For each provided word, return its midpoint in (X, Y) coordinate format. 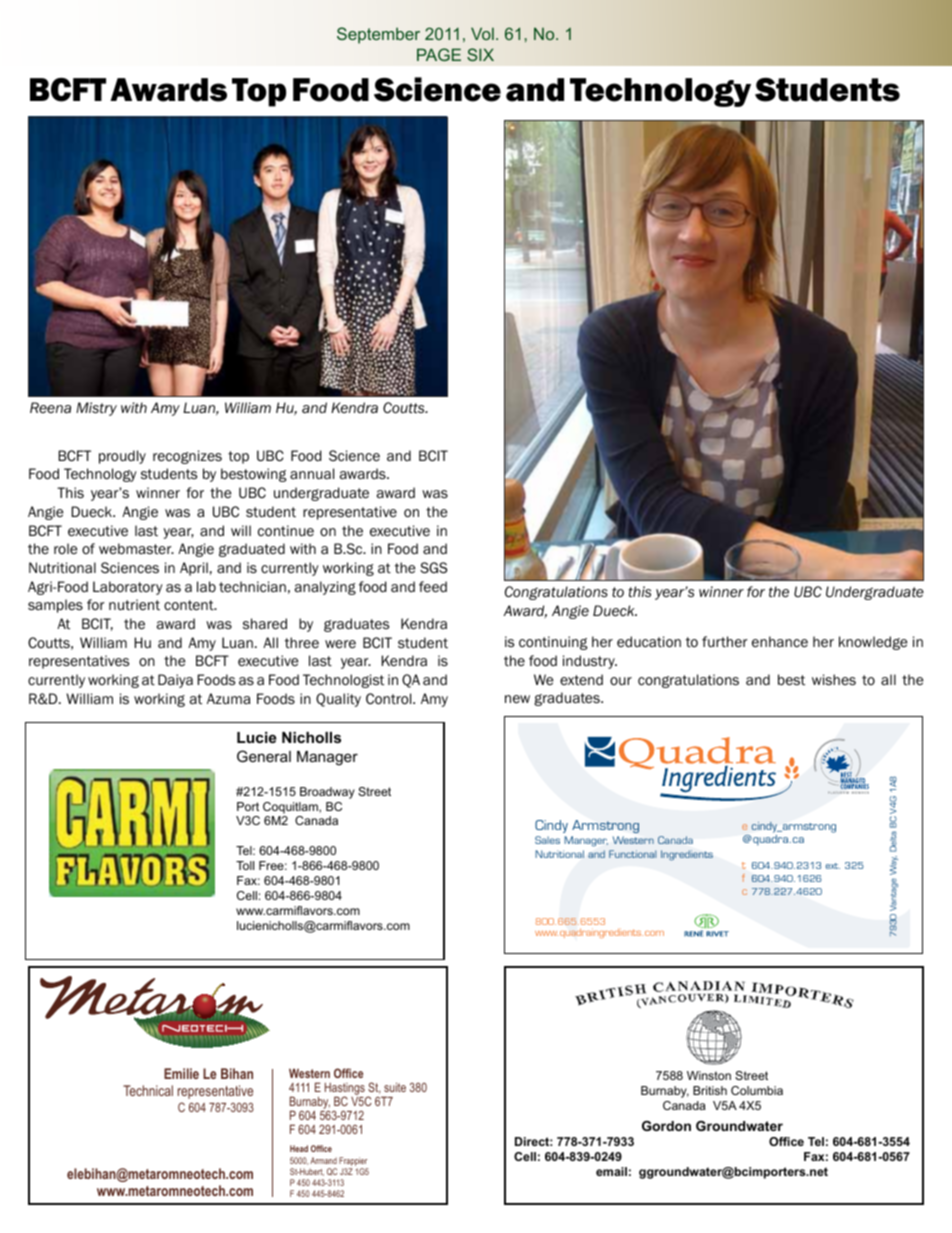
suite (395, 1087)
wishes (834, 679)
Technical (148, 1090)
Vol (482, 33)
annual (312, 473)
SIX (480, 54)
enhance (780, 641)
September (378, 35)
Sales (547, 840)
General (264, 756)
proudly (122, 457)
